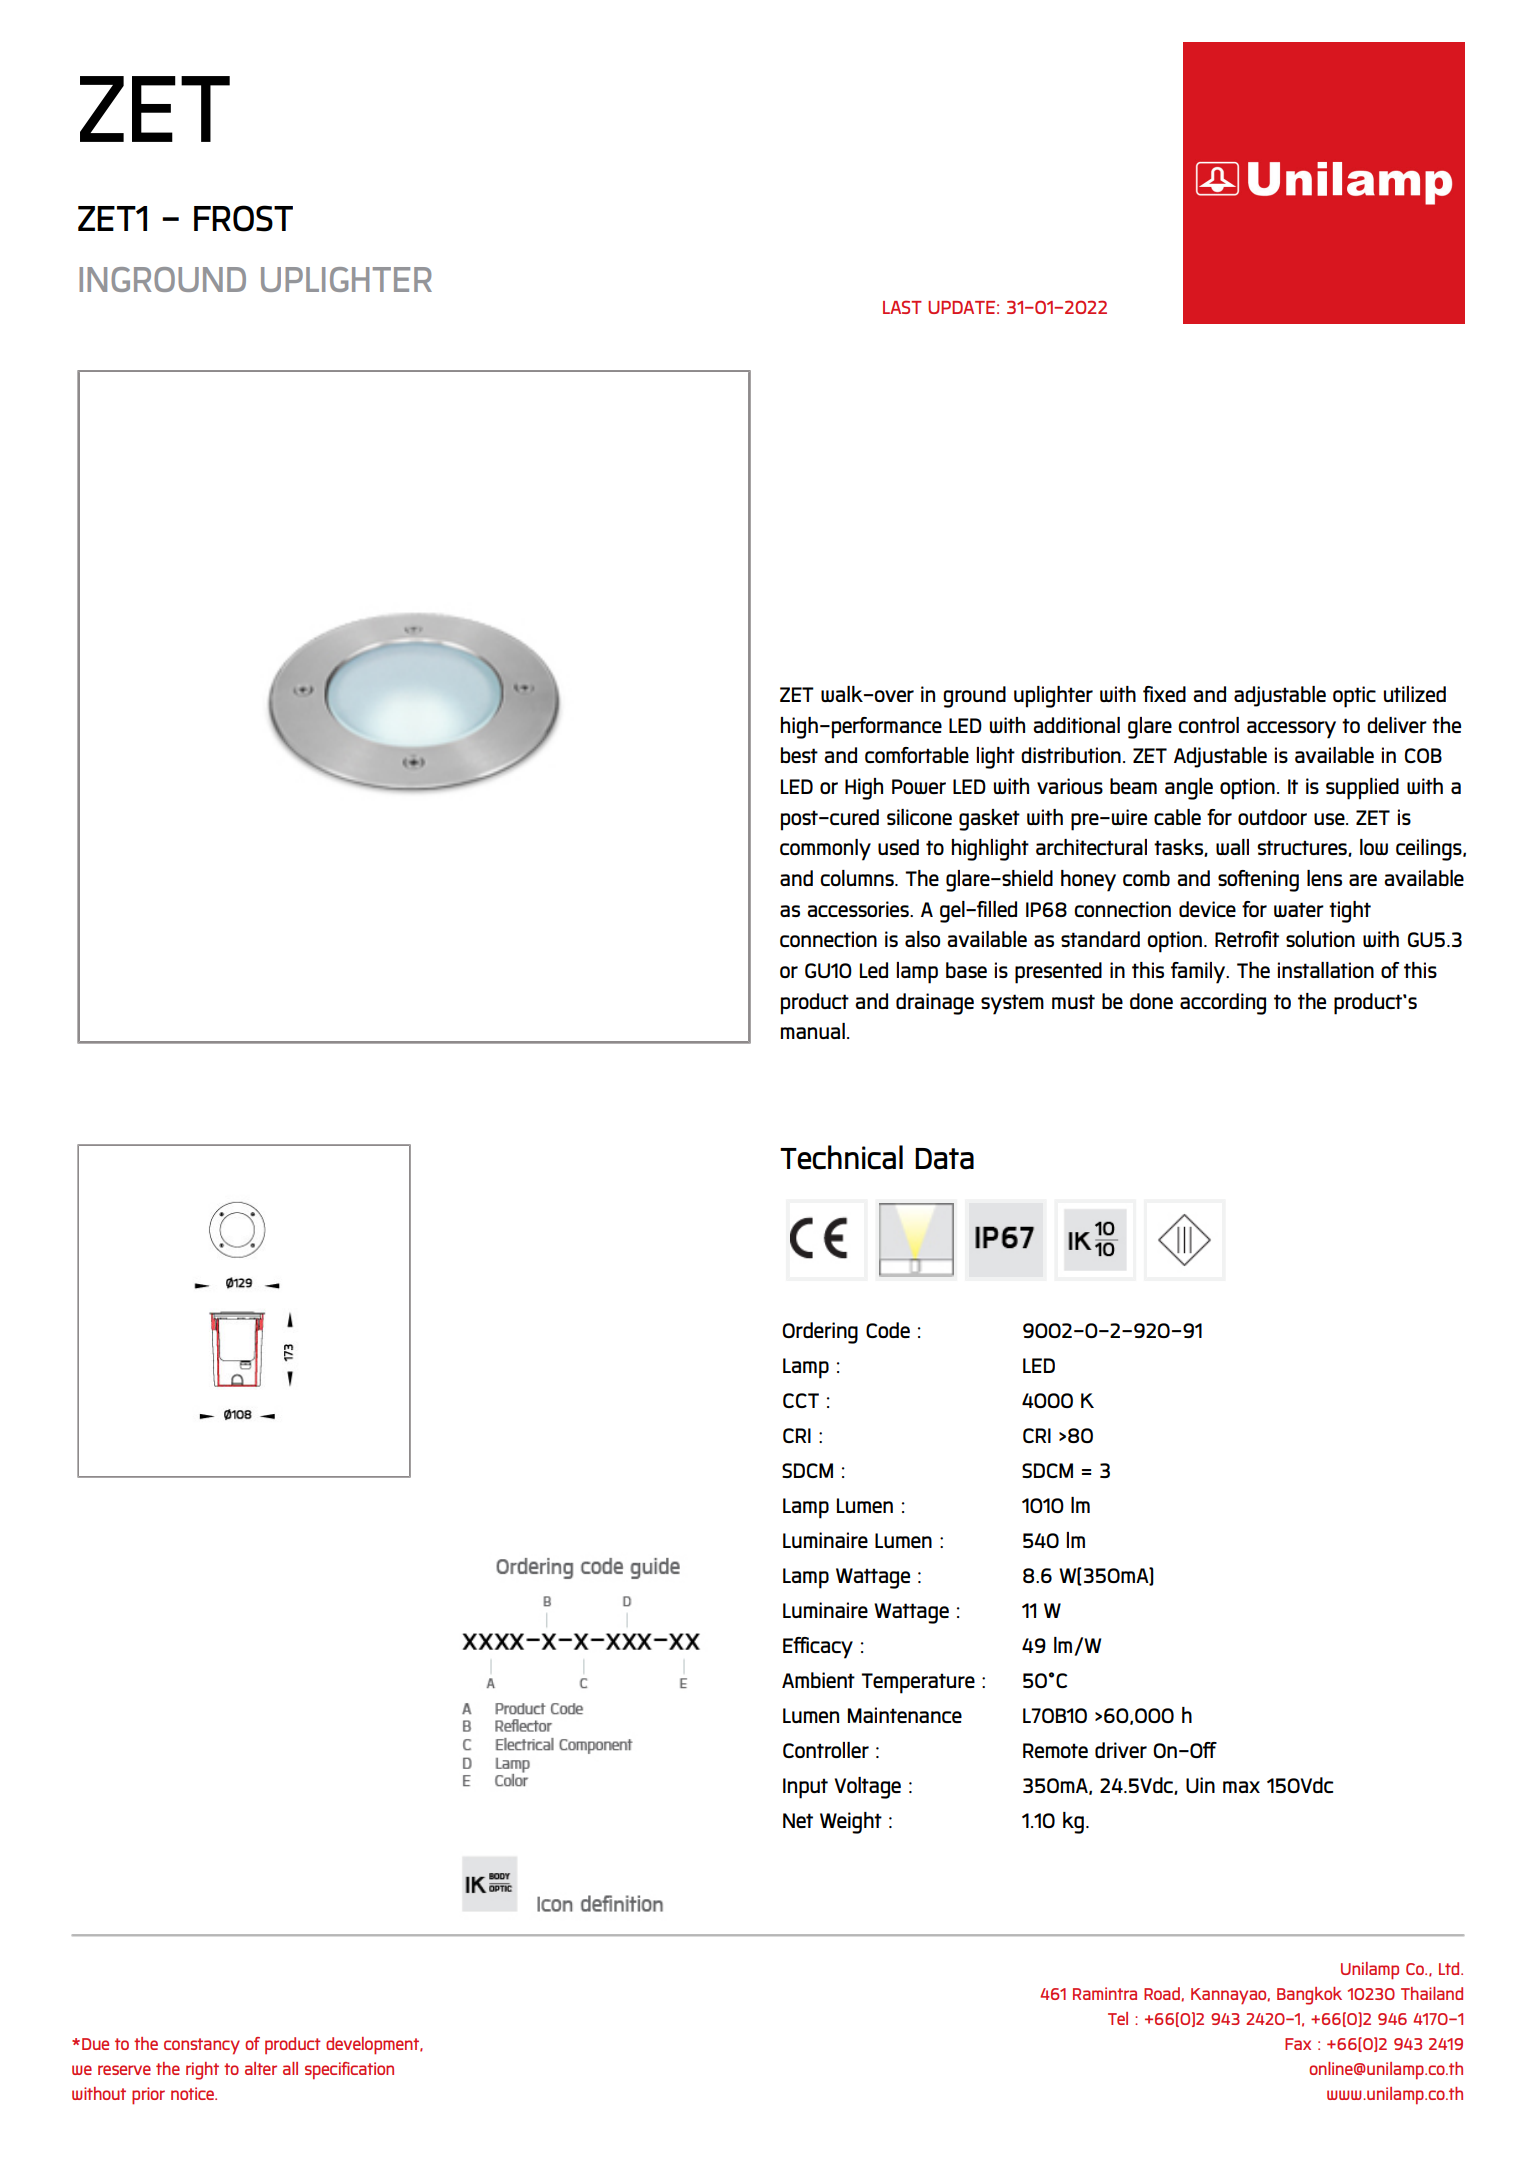 Image resolution: width=1536 pixels, height=2173 pixels. I want to click on FROST, so click(243, 218).
